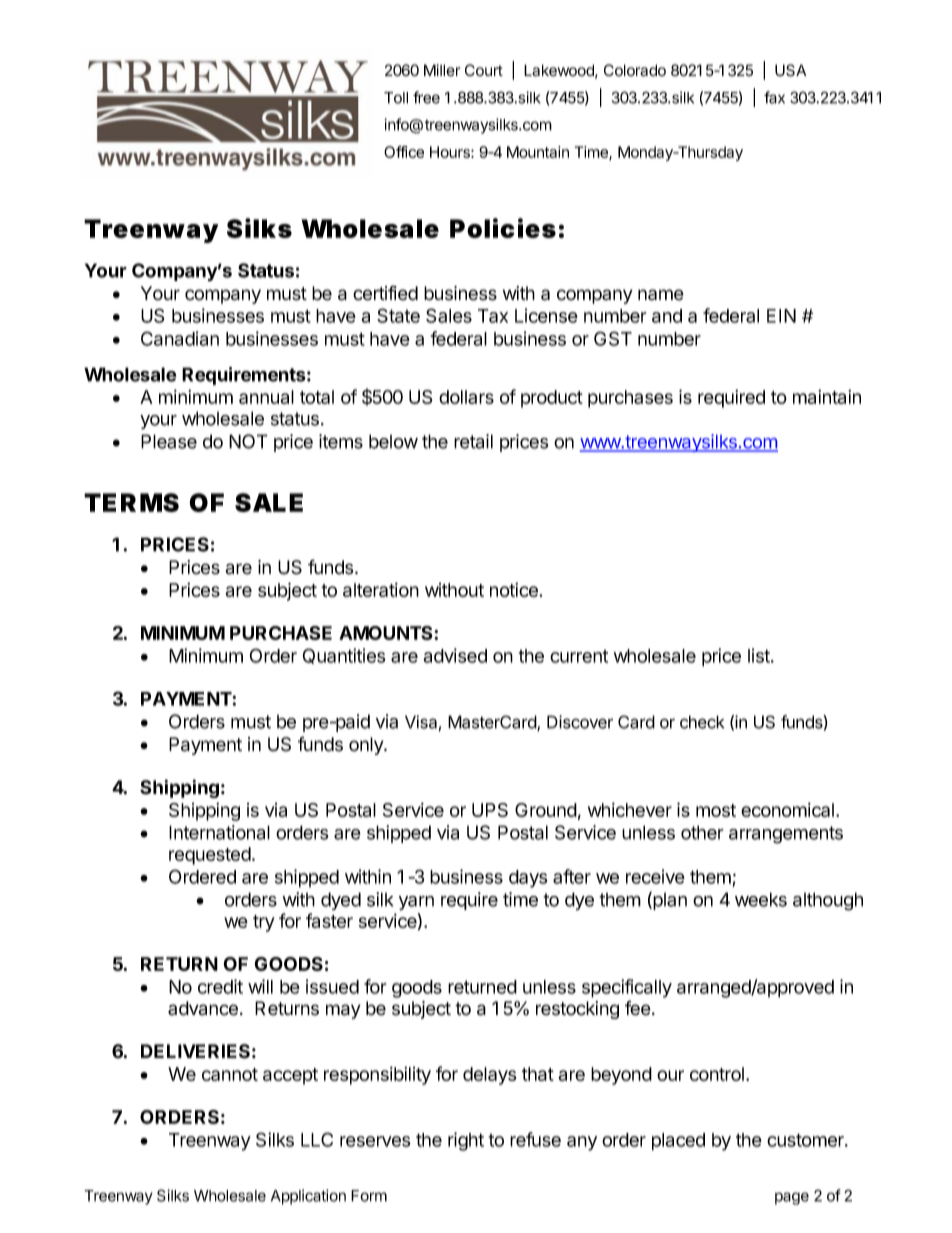 This screenshot has height=1233, width=952. What do you see at coordinates (455, 655) in the screenshot?
I see `advised` at bounding box center [455, 655].
